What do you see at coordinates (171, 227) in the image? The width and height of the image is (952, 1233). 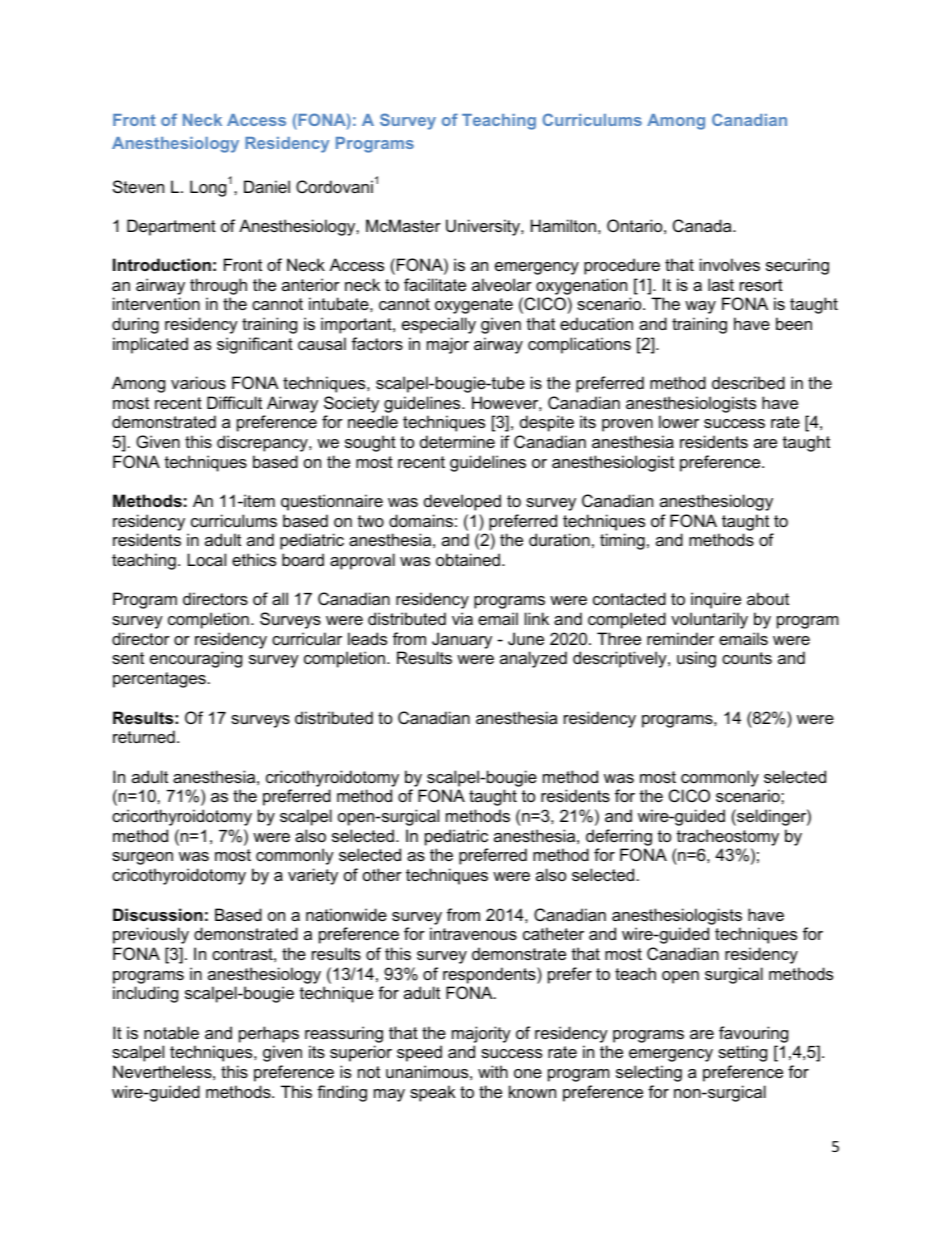 I see `Department` at bounding box center [171, 227].
